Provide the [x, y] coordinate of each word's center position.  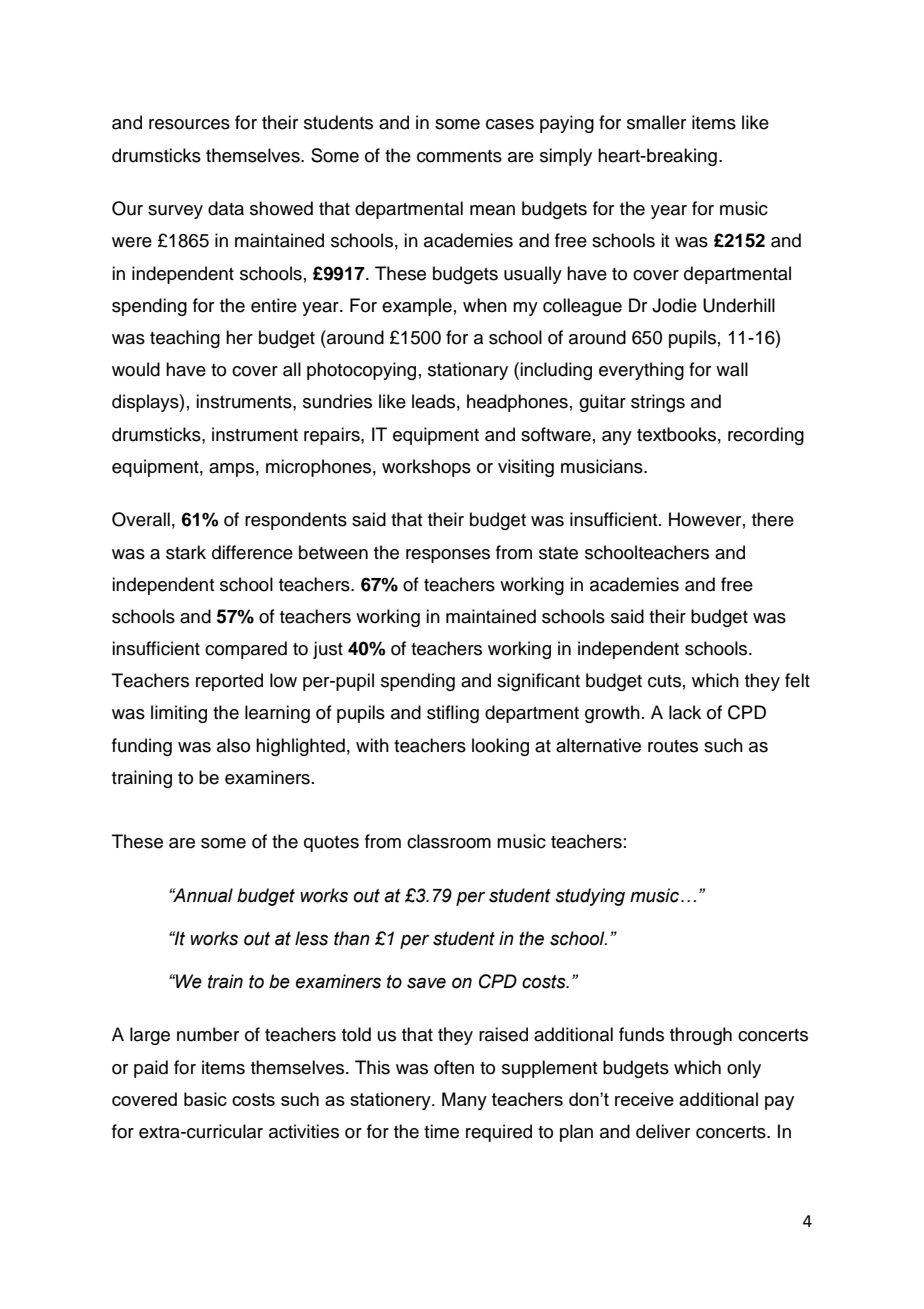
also [233, 745]
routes [673, 746]
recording [766, 436]
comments [459, 156]
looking [500, 747]
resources [189, 124]
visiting [526, 468]
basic [205, 1099]
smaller [656, 122]
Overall [141, 519]
